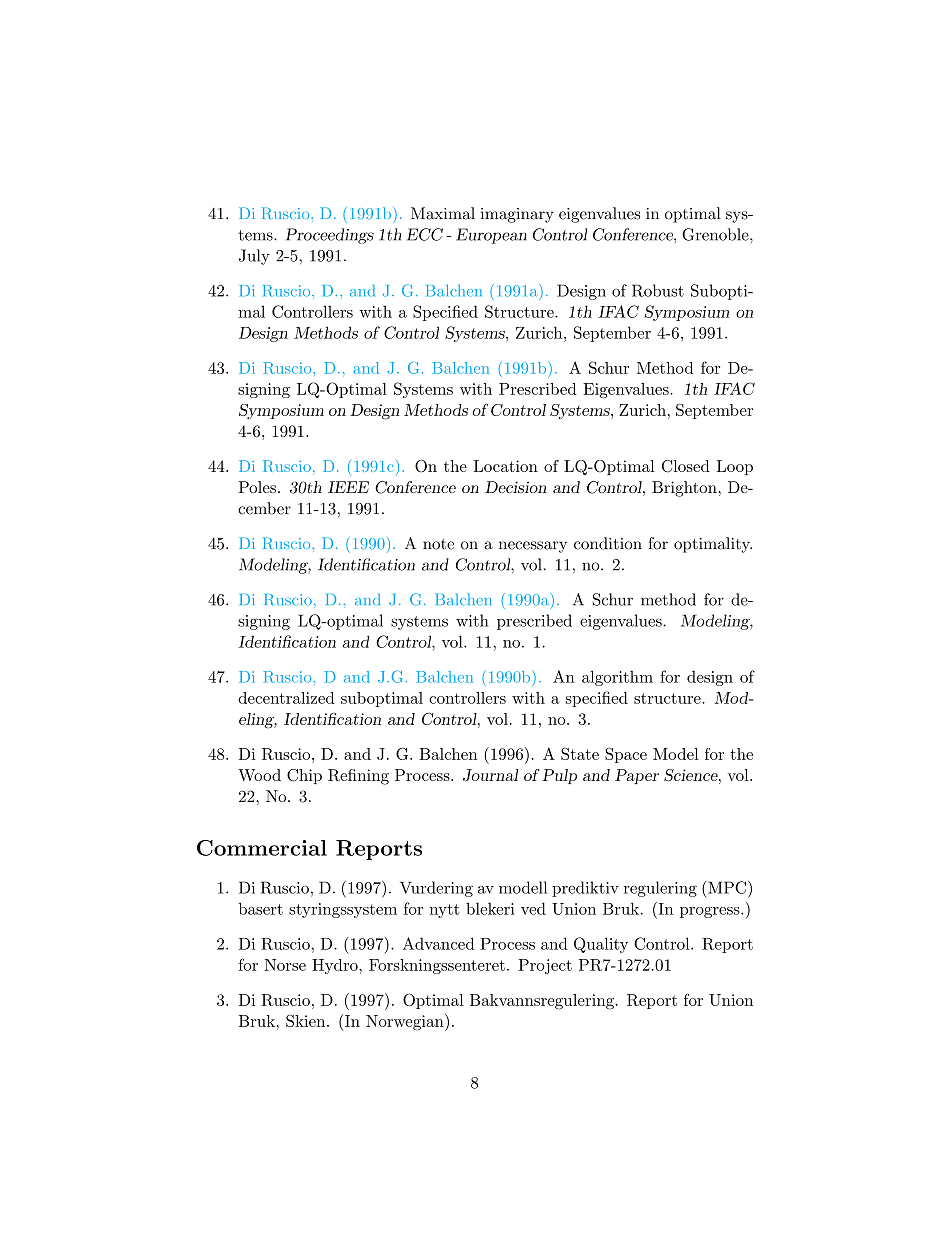 This screenshot has height=1233, width=952. Describe the element at coordinates (533, 547) in the screenshot. I see `necessary` at that location.
